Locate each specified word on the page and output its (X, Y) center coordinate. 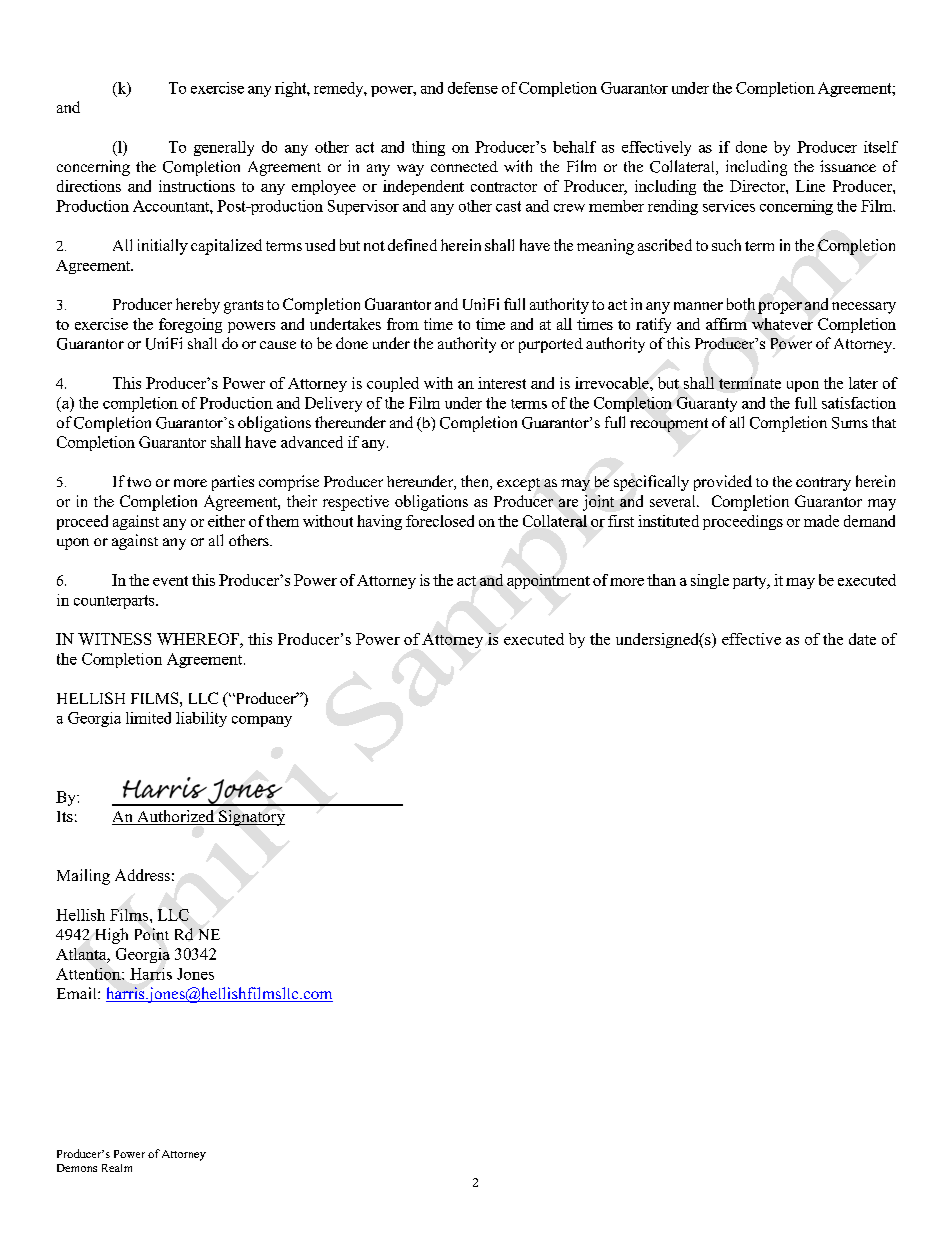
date (862, 639)
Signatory (251, 818)
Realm (117, 1168)
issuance (848, 166)
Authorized (176, 817)
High (112, 936)
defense (473, 88)
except (518, 484)
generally (224, 148)
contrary (823, 484)
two (139, 482)
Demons (77, 1168)
